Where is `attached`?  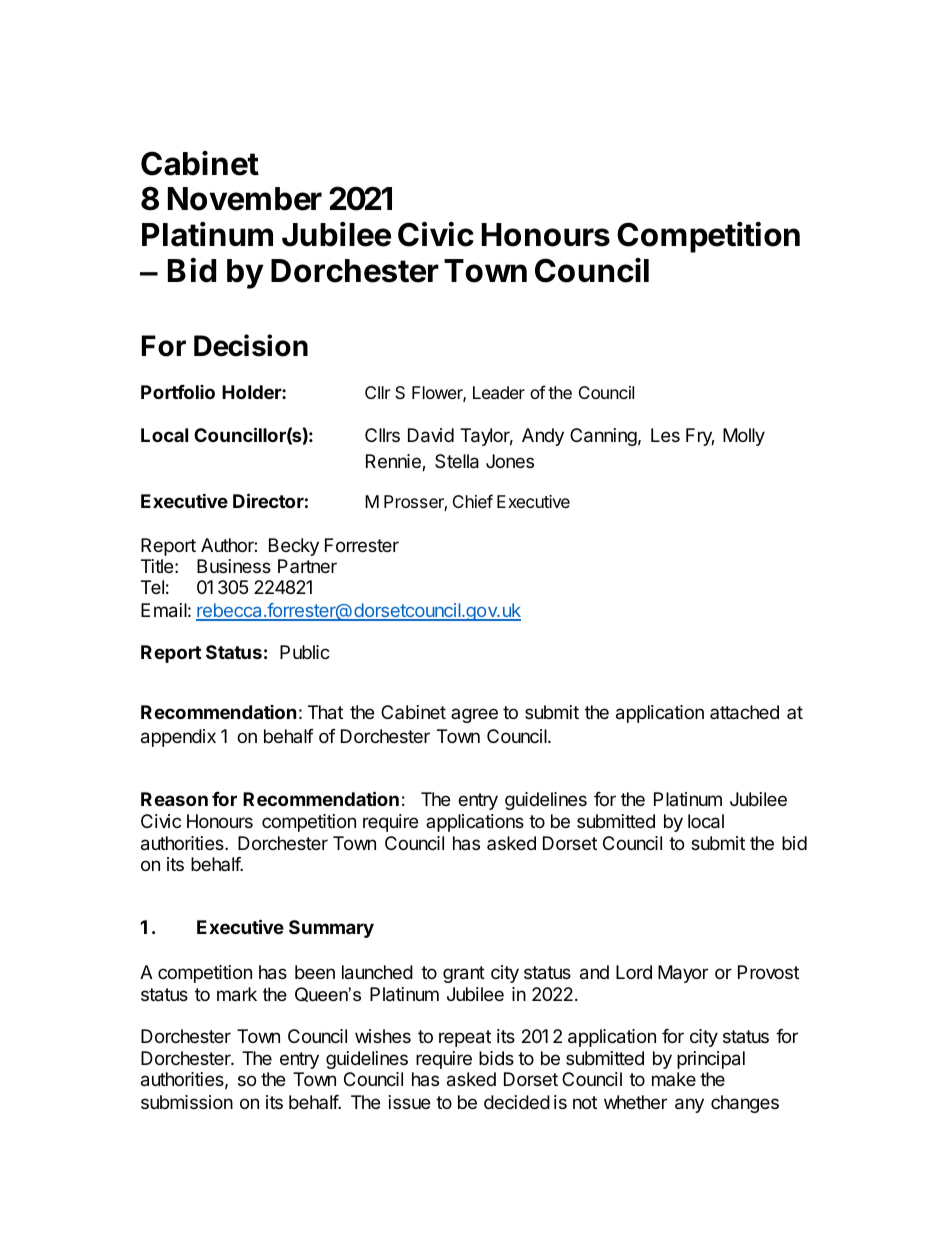 attached is located at coordinates (744, 712).
